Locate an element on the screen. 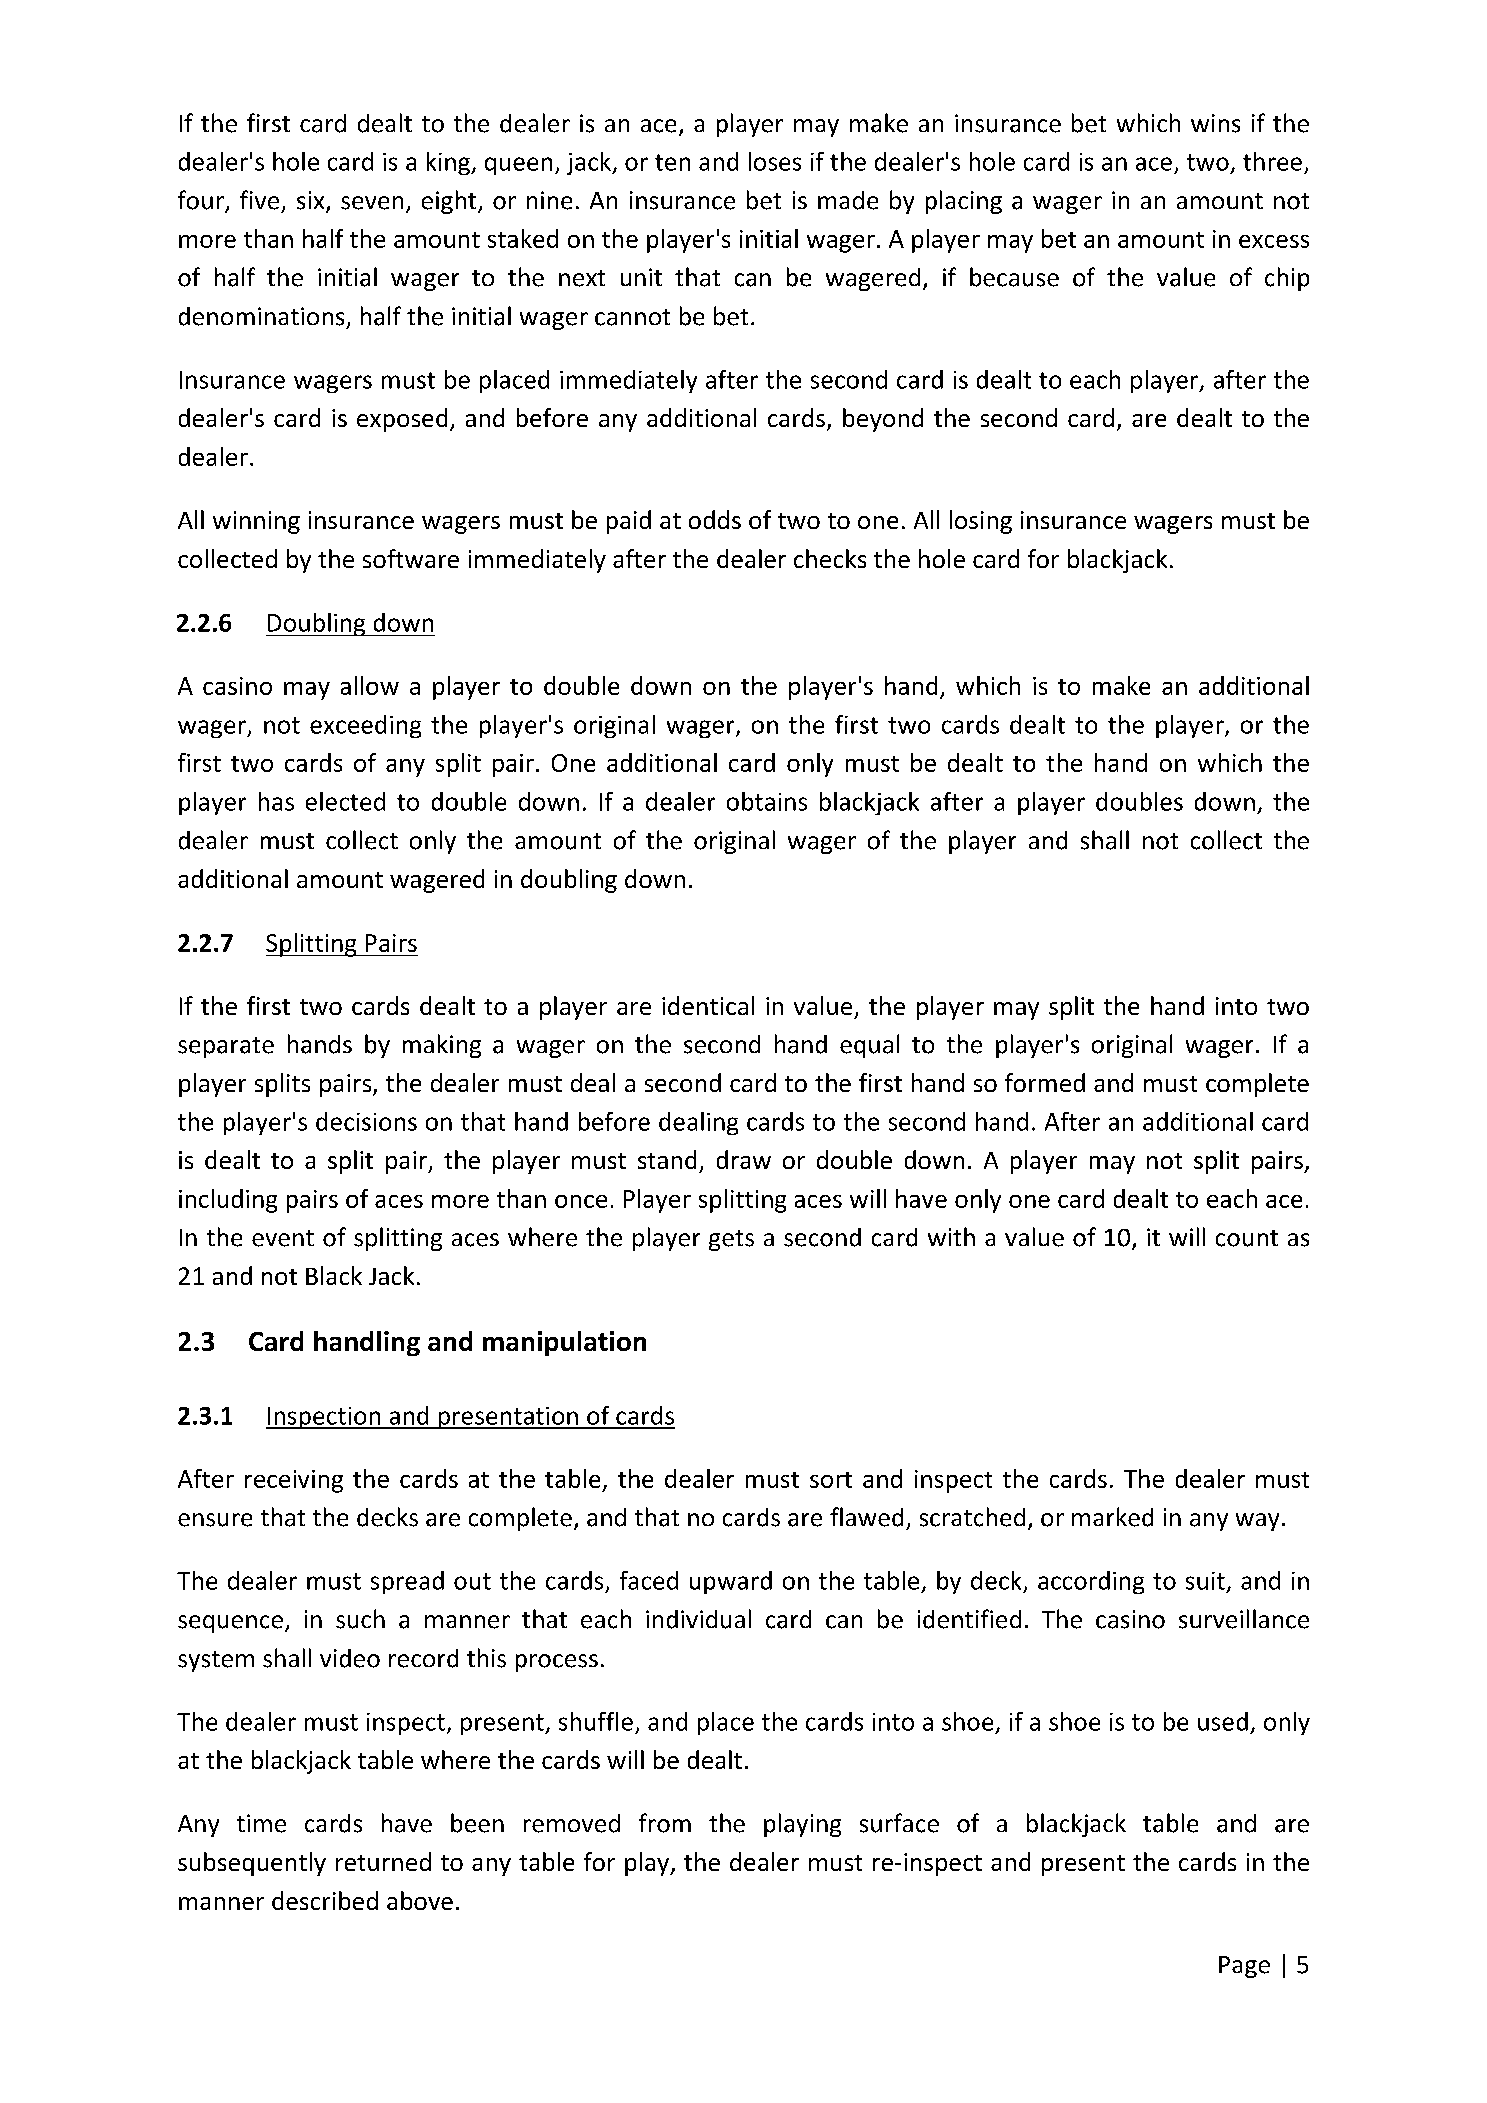  six is located at coordinates (312, 201).
